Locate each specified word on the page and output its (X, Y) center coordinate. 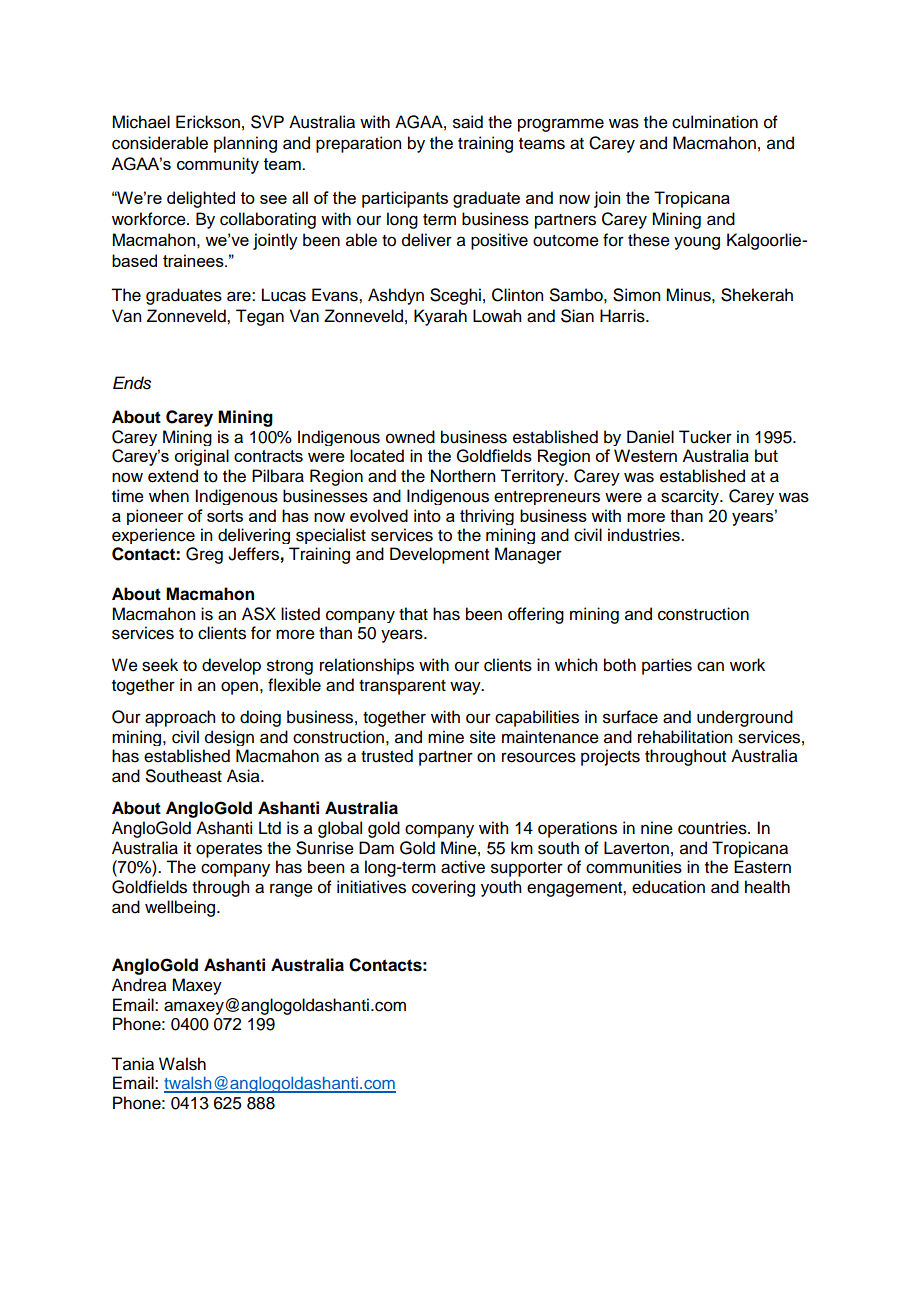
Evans (336, 295)
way (466, 688)
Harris (623, 316)
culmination (715, 122)
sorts (225, 516)
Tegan (260, 317)
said (468, 122)
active (463, 867)
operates (229, 850)
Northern (463, 476)
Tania (132, 1064)
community (218, 165)
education (668, 887)
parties (667, 666)
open (239, 688)
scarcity (691, 497)
